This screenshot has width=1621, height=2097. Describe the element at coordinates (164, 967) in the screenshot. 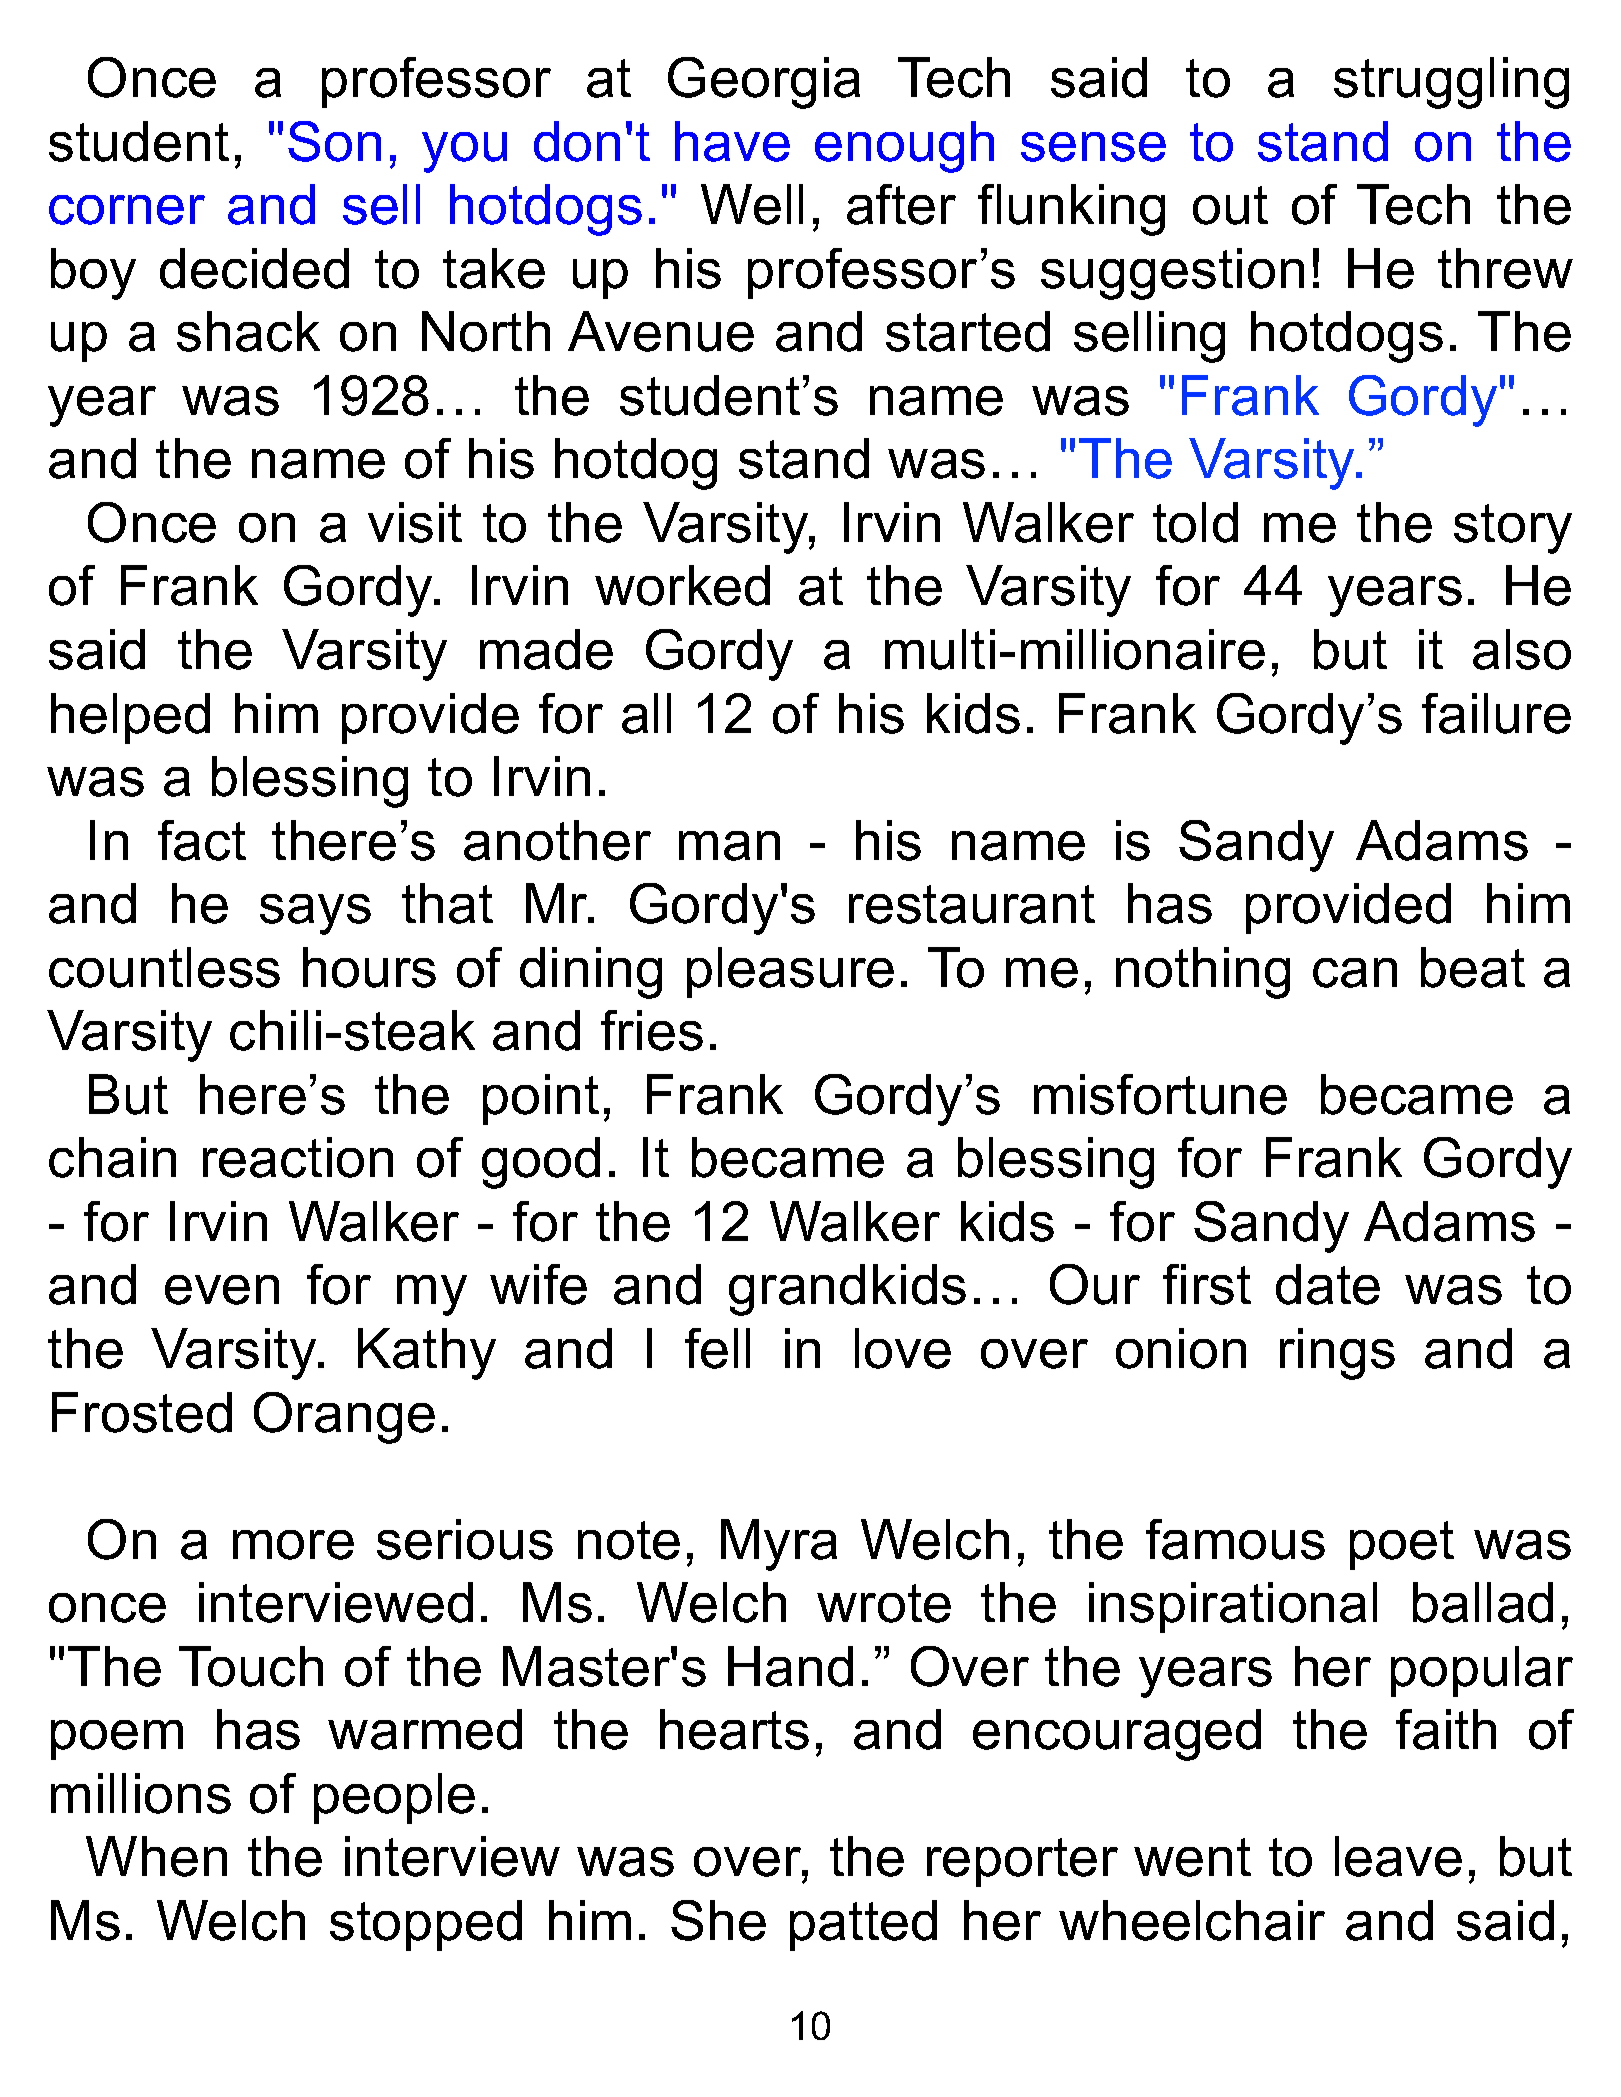

I see `countless` at that location.
